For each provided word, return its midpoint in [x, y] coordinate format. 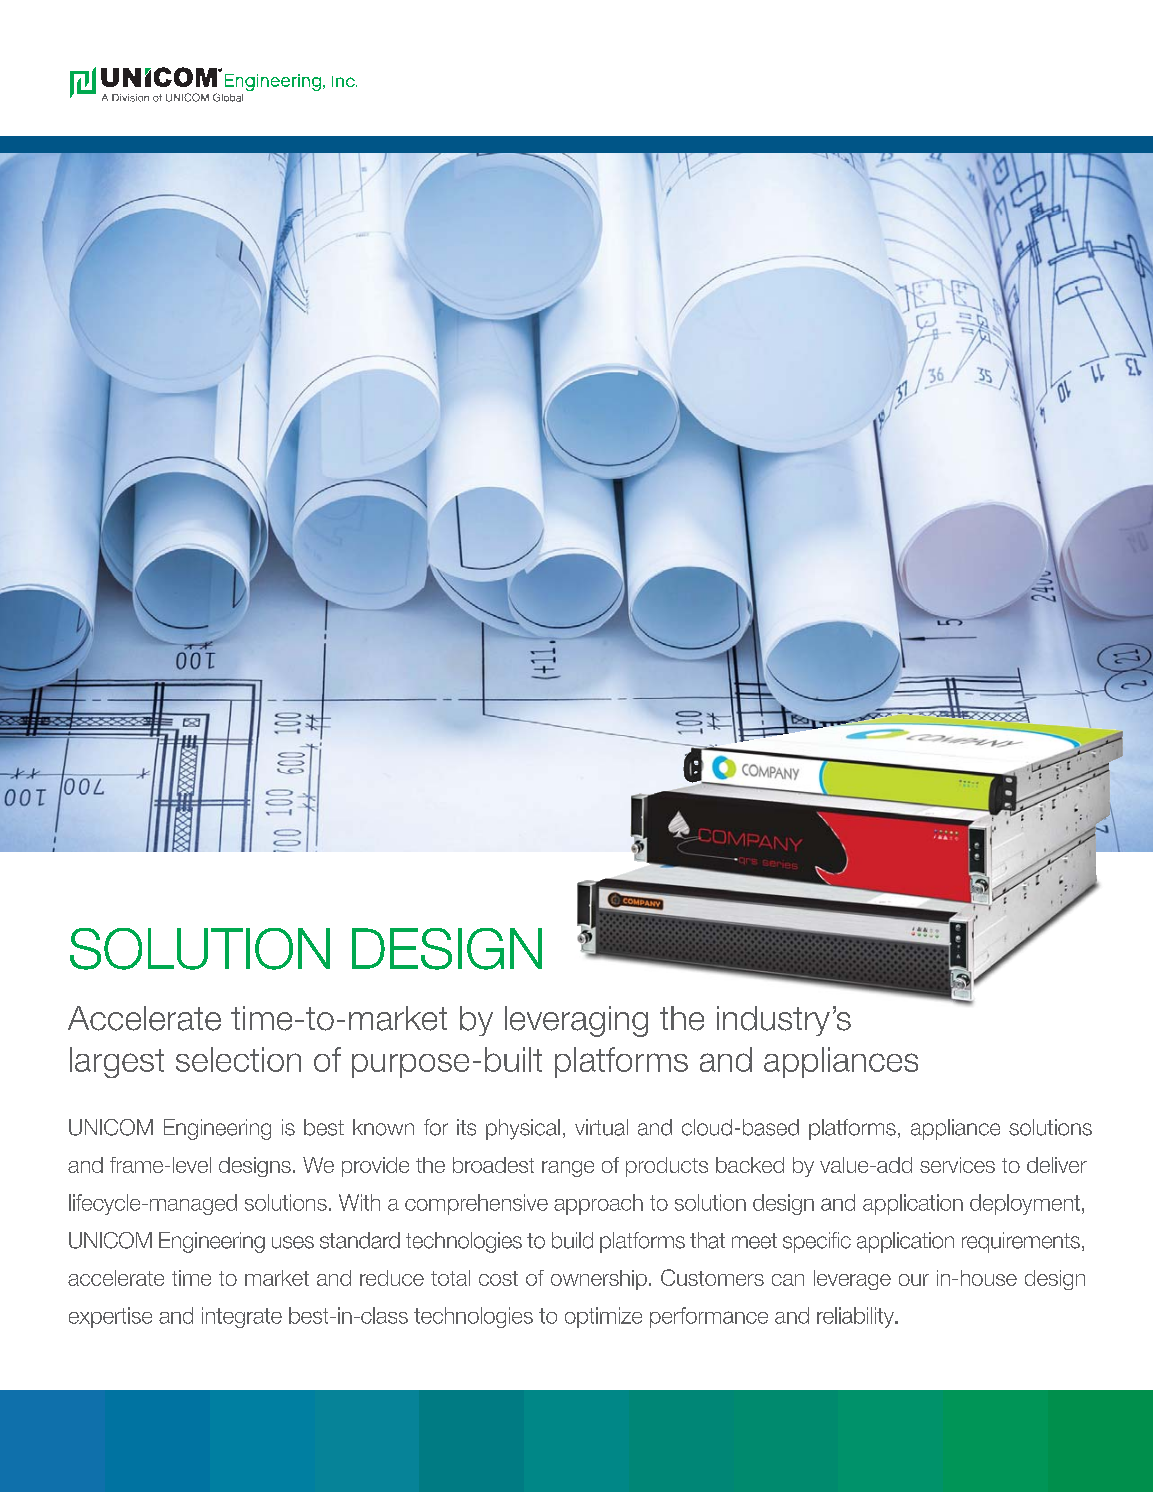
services [957, 1165]
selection [238, 1059]
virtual [601, 1127]
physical [523, 1129]
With [359, 1202]
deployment [1025, 1204]
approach [598, 1204]
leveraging [576, 1021]
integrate [242, 1317]
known [383, 1127]
